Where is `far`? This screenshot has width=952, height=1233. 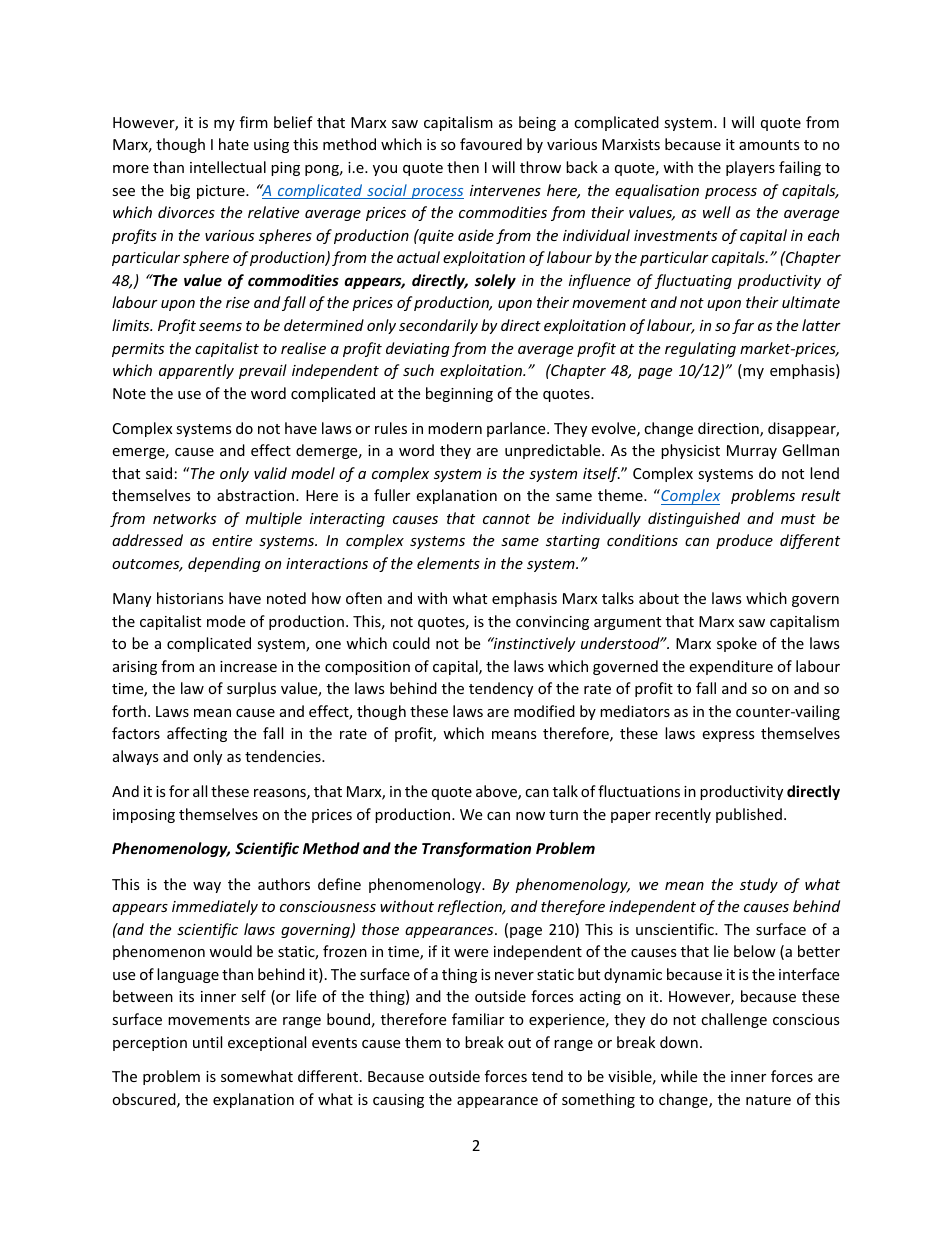
far is located at coordinates (743, 326).
